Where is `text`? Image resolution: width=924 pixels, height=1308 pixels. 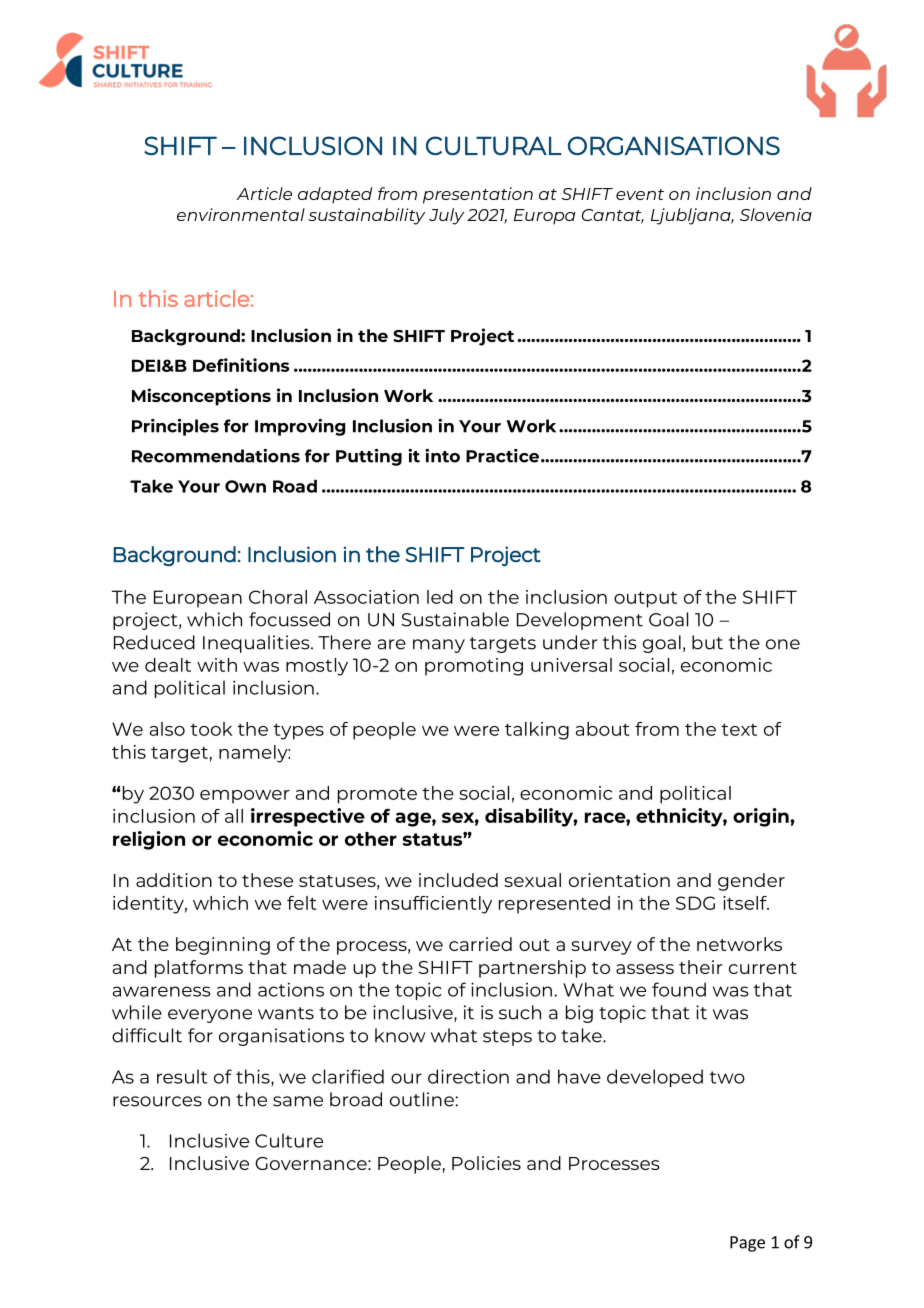 text is located at coordinates (739, 730).
